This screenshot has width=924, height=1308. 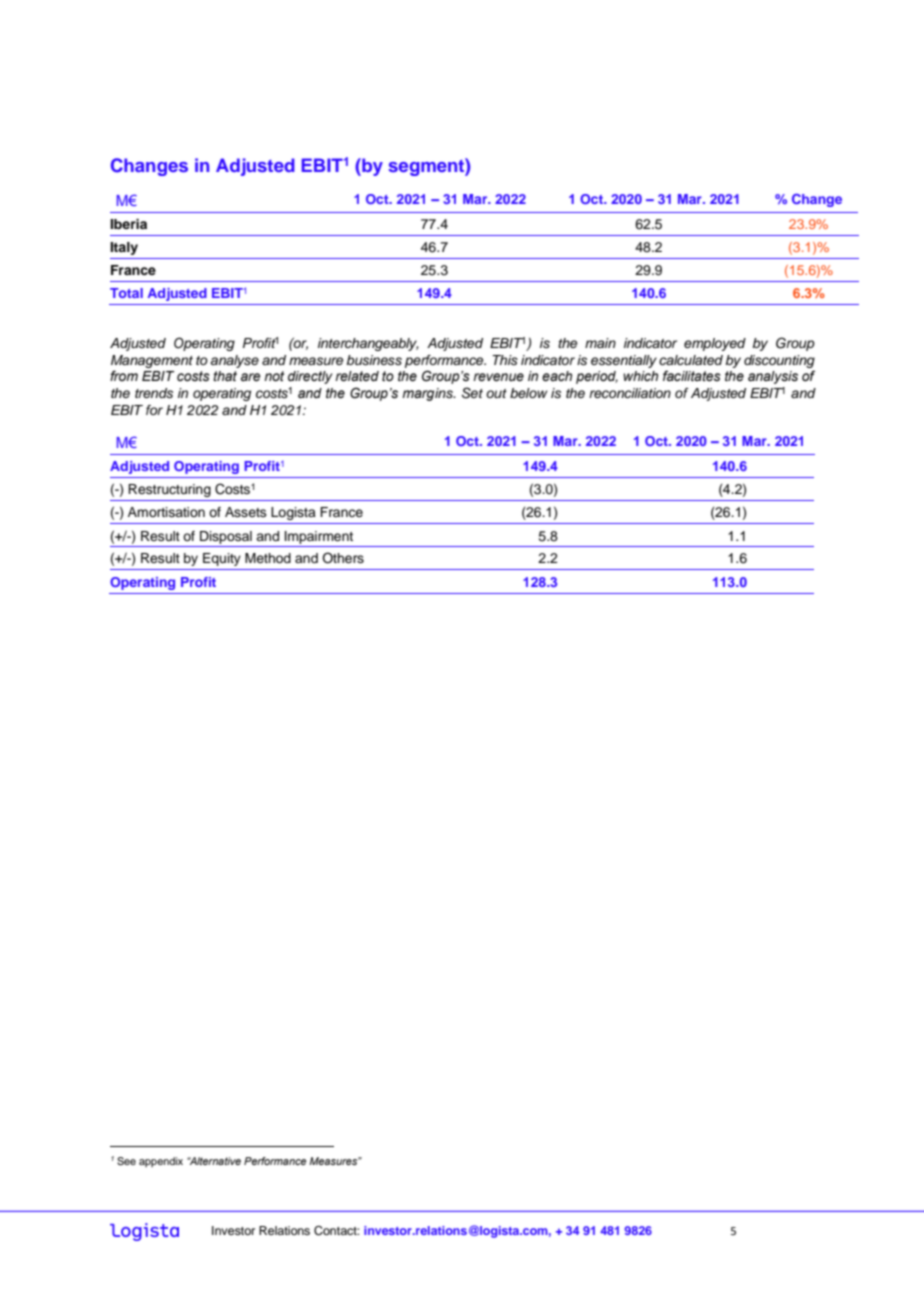 I want to click on Disposal, so click(x=226, y=537).
